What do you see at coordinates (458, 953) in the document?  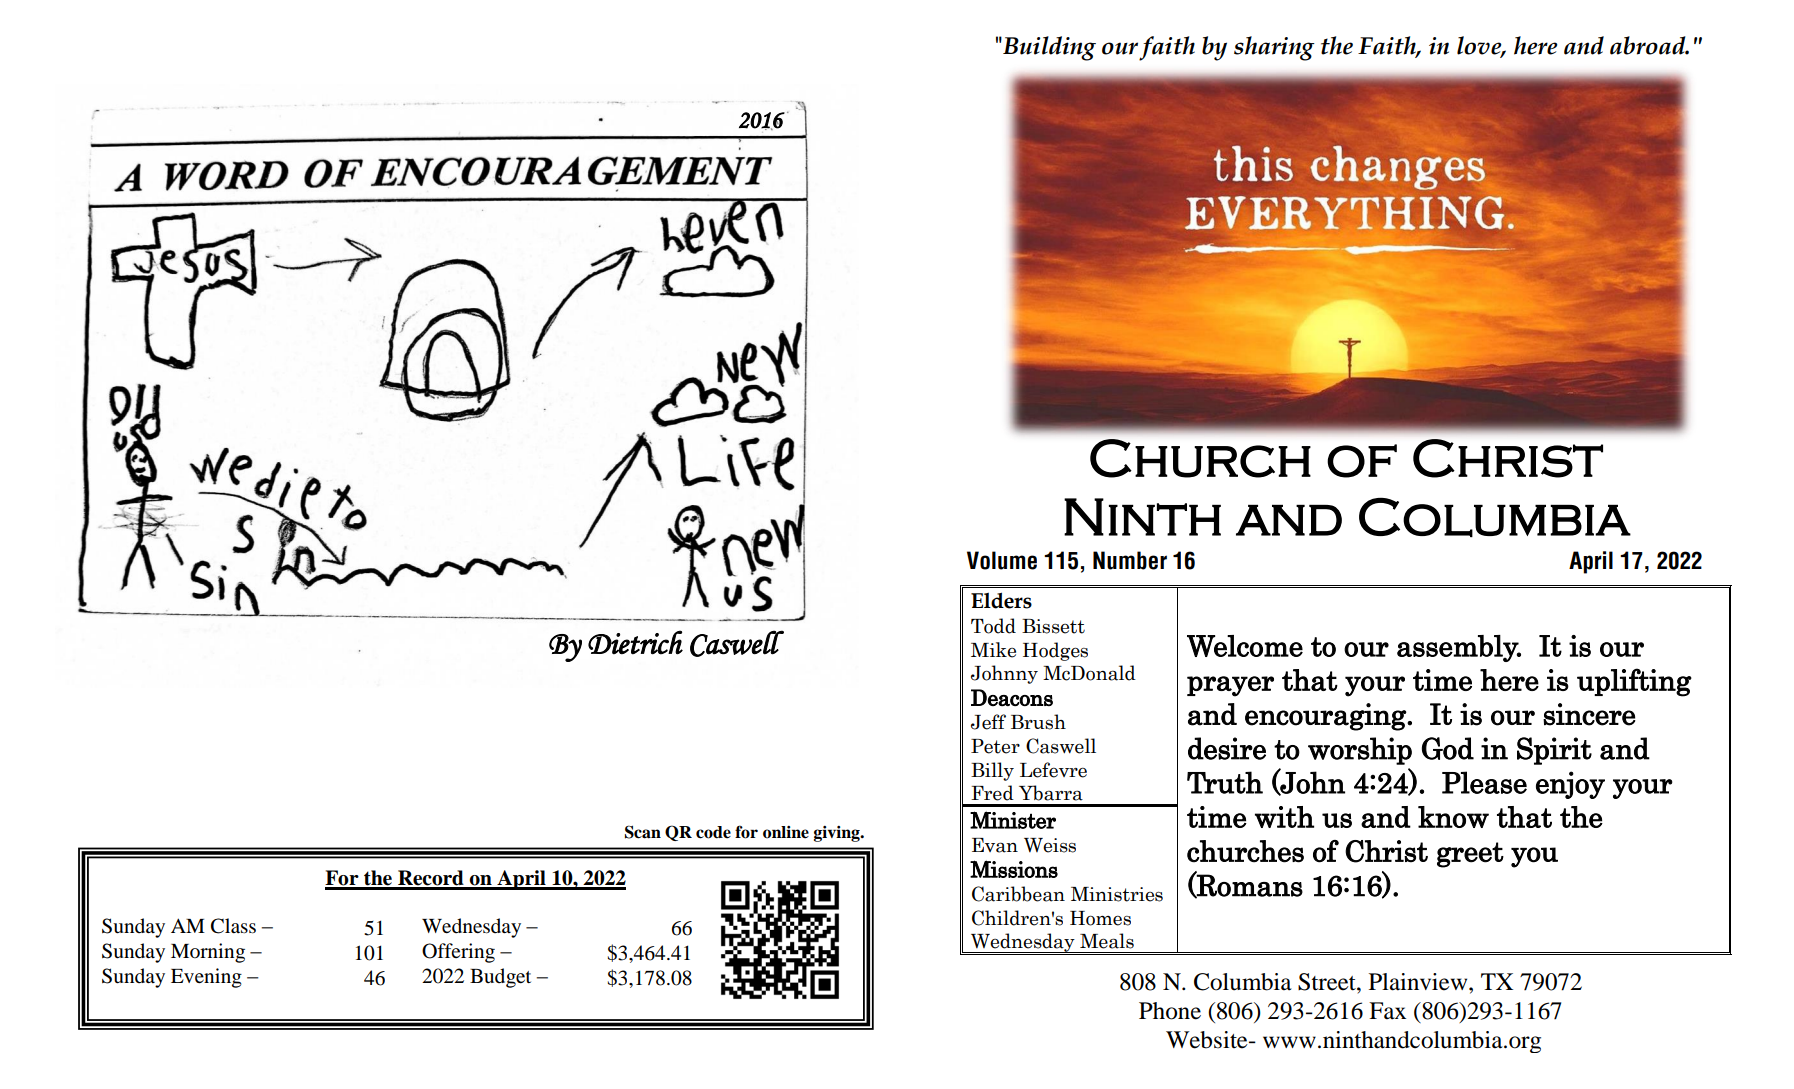 I see `Offering` at bounding box center [458, 953].
